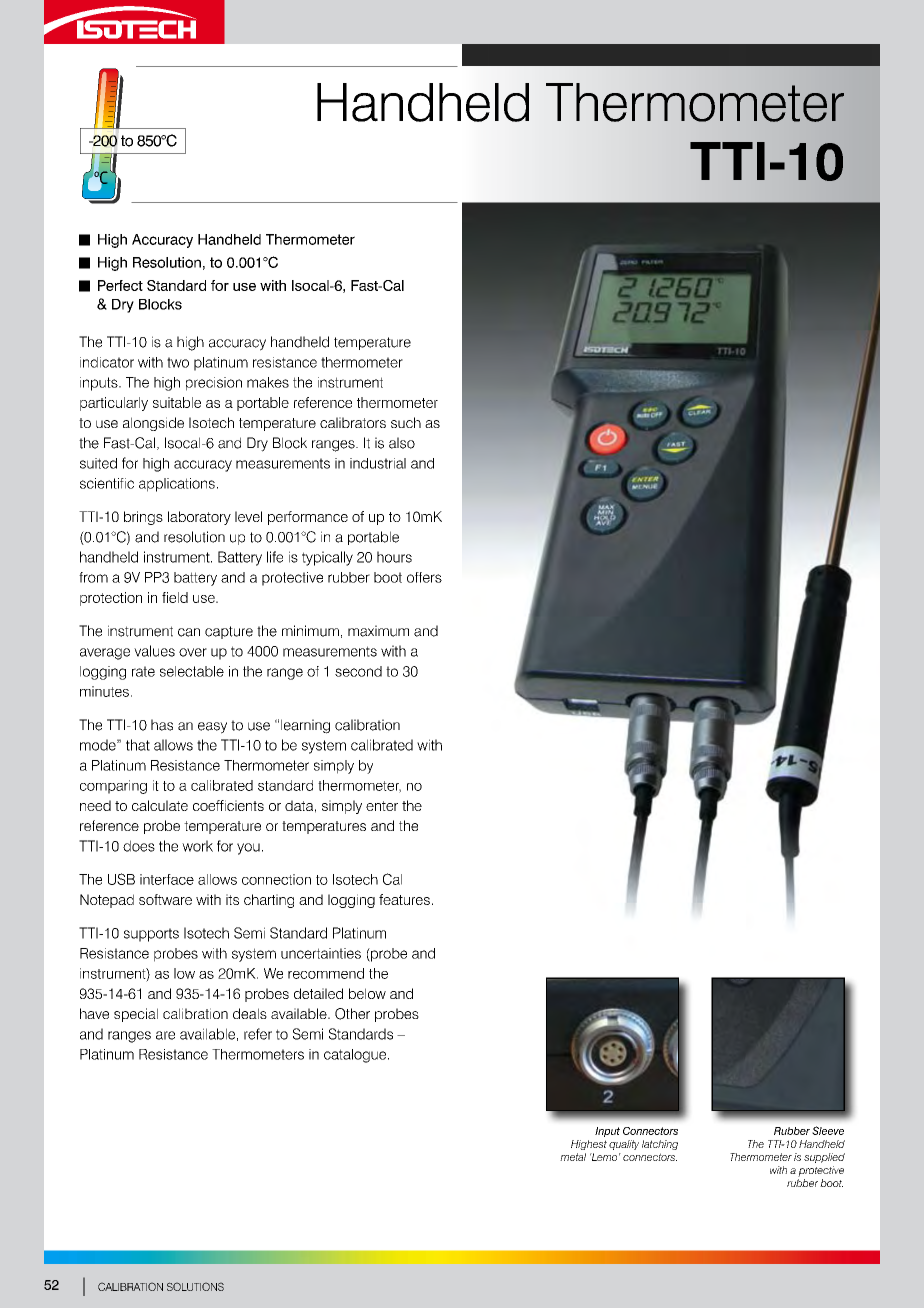 This screenshot has height=1308, width=924. Describe the element at coordinates (178, 362) in the screenshot. I see `two` at that location.
